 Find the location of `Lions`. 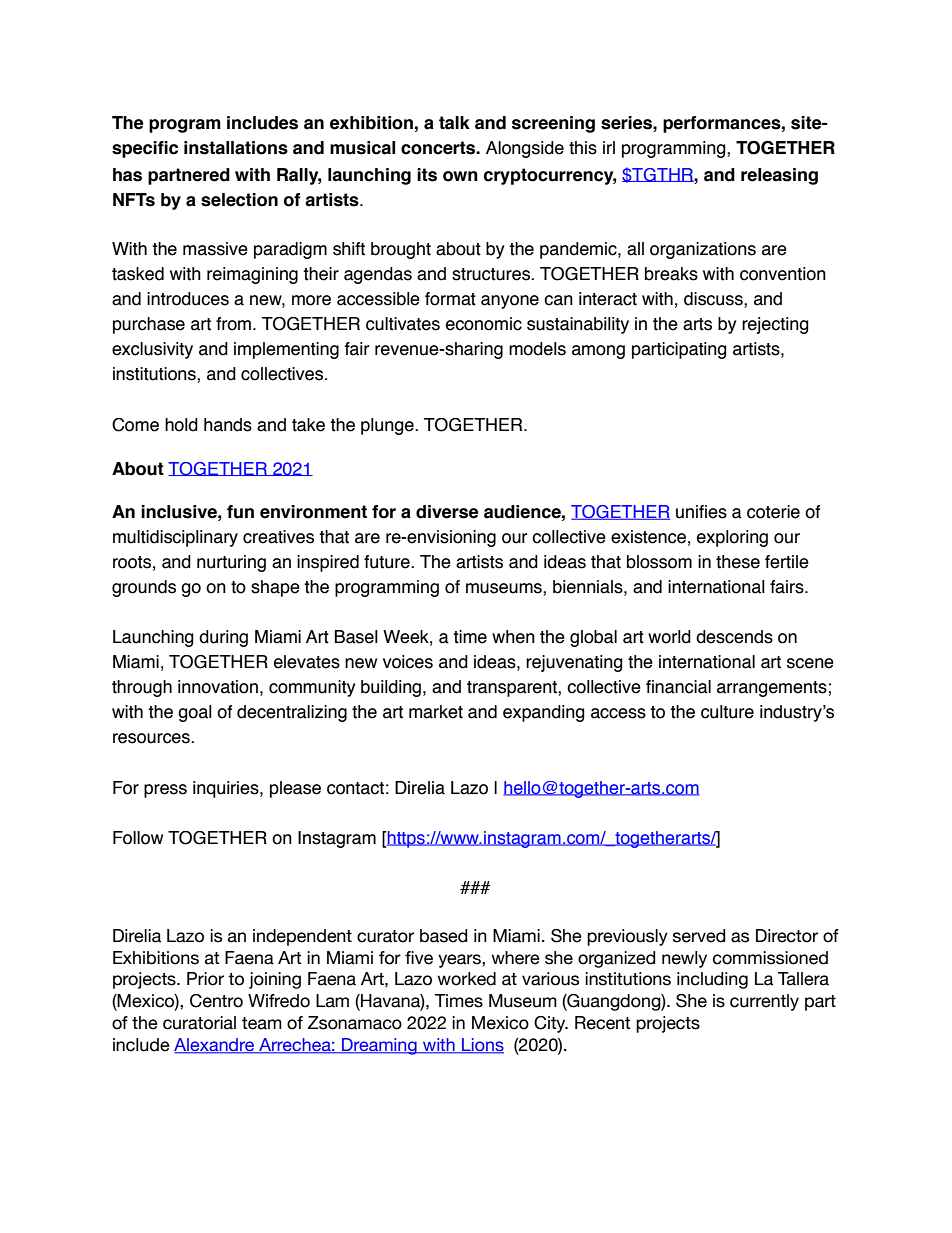

Lions is located at coordinates (482, 1046).
